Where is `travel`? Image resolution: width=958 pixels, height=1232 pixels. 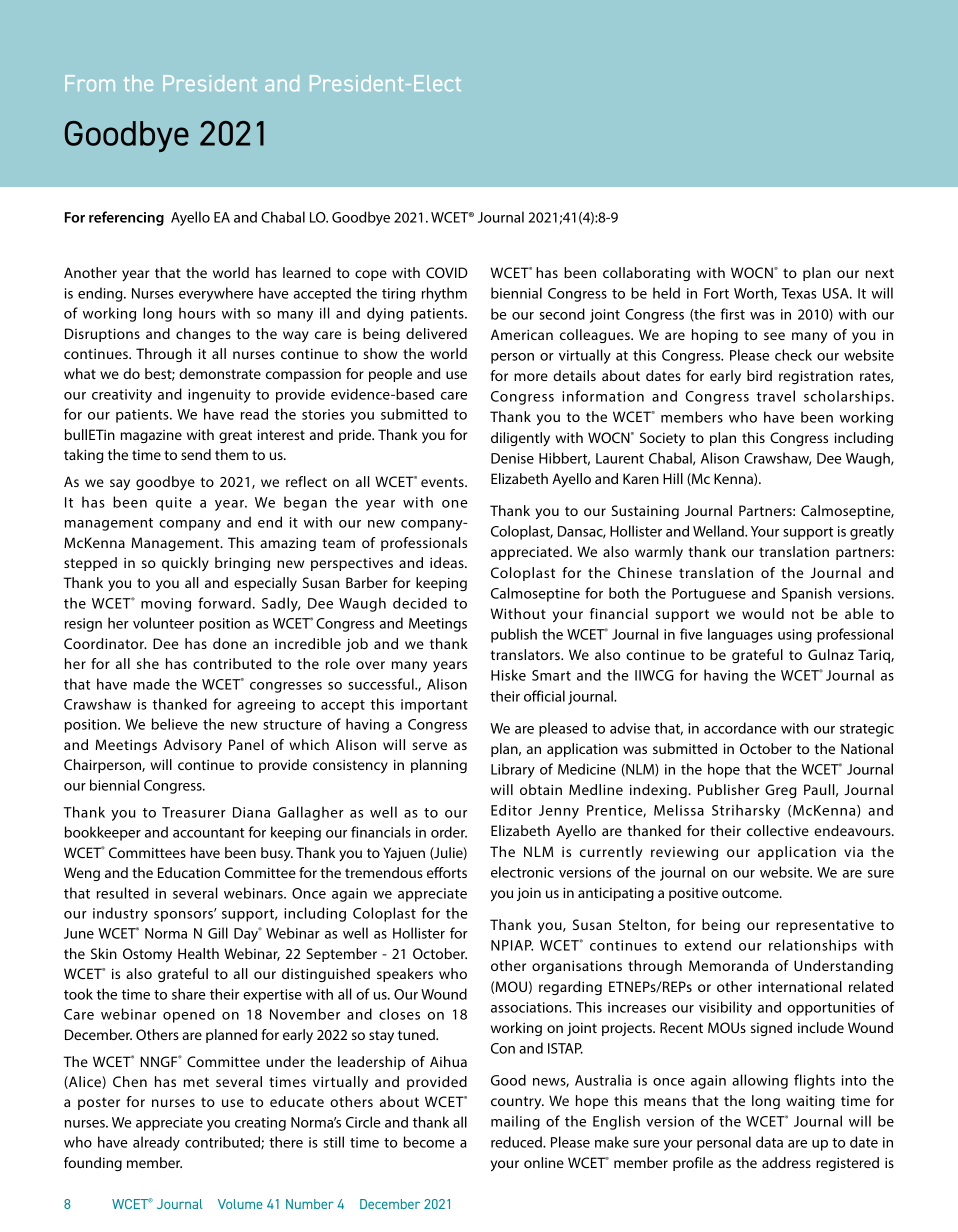 travel is located at coordinates (775, 396).
